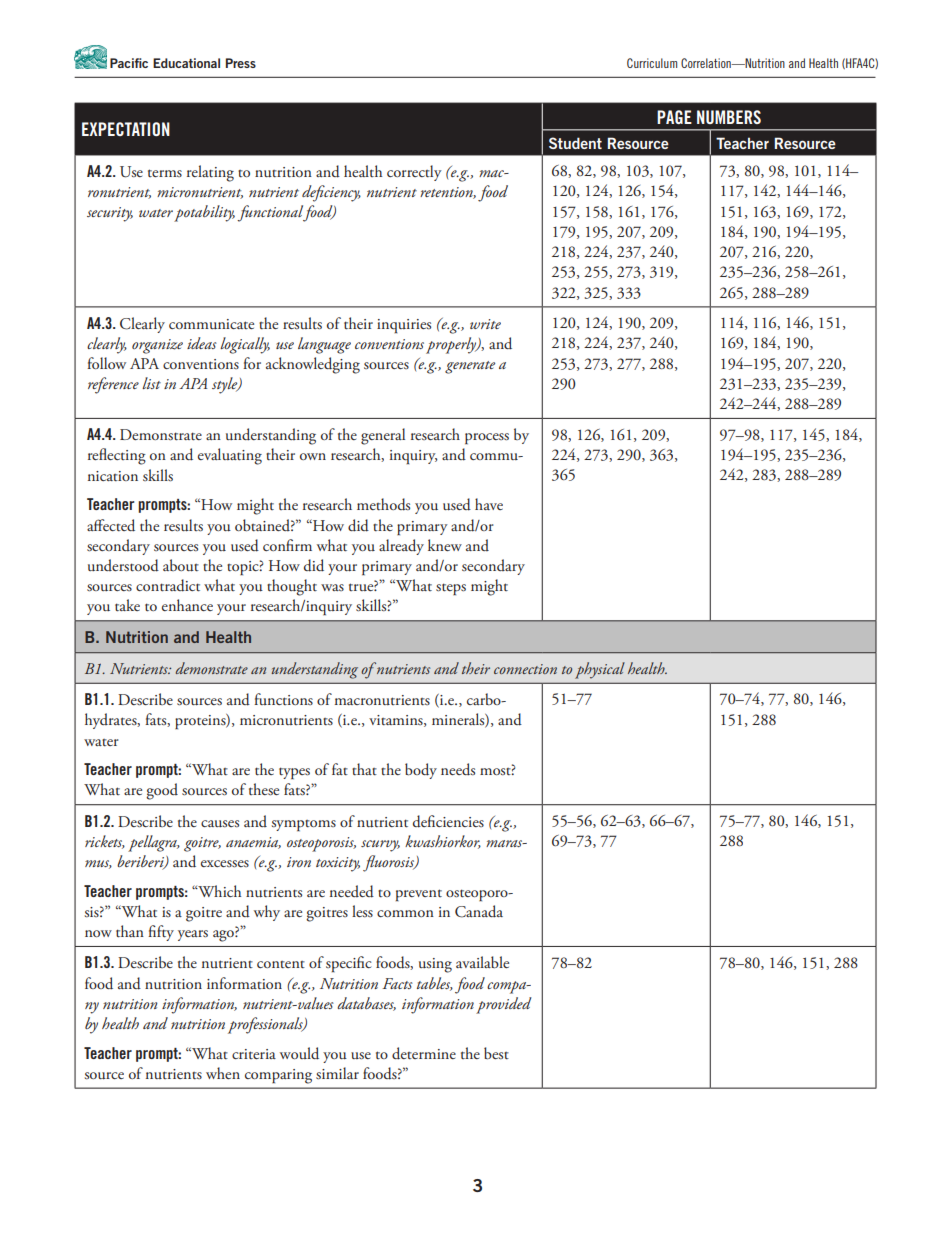  I want to click on already, so click(401, 547).
